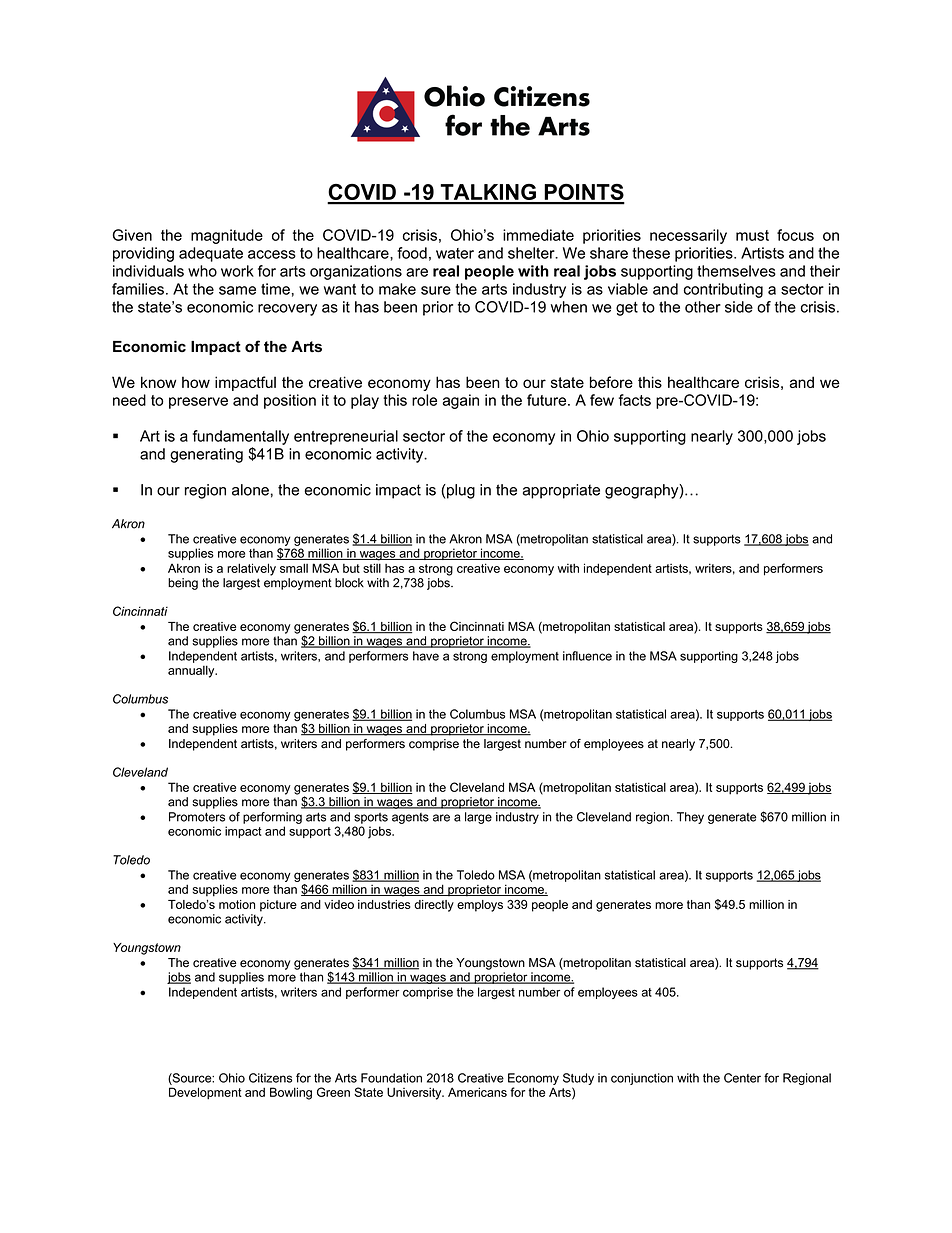  I want to click on themselves, so click(736, 271).
